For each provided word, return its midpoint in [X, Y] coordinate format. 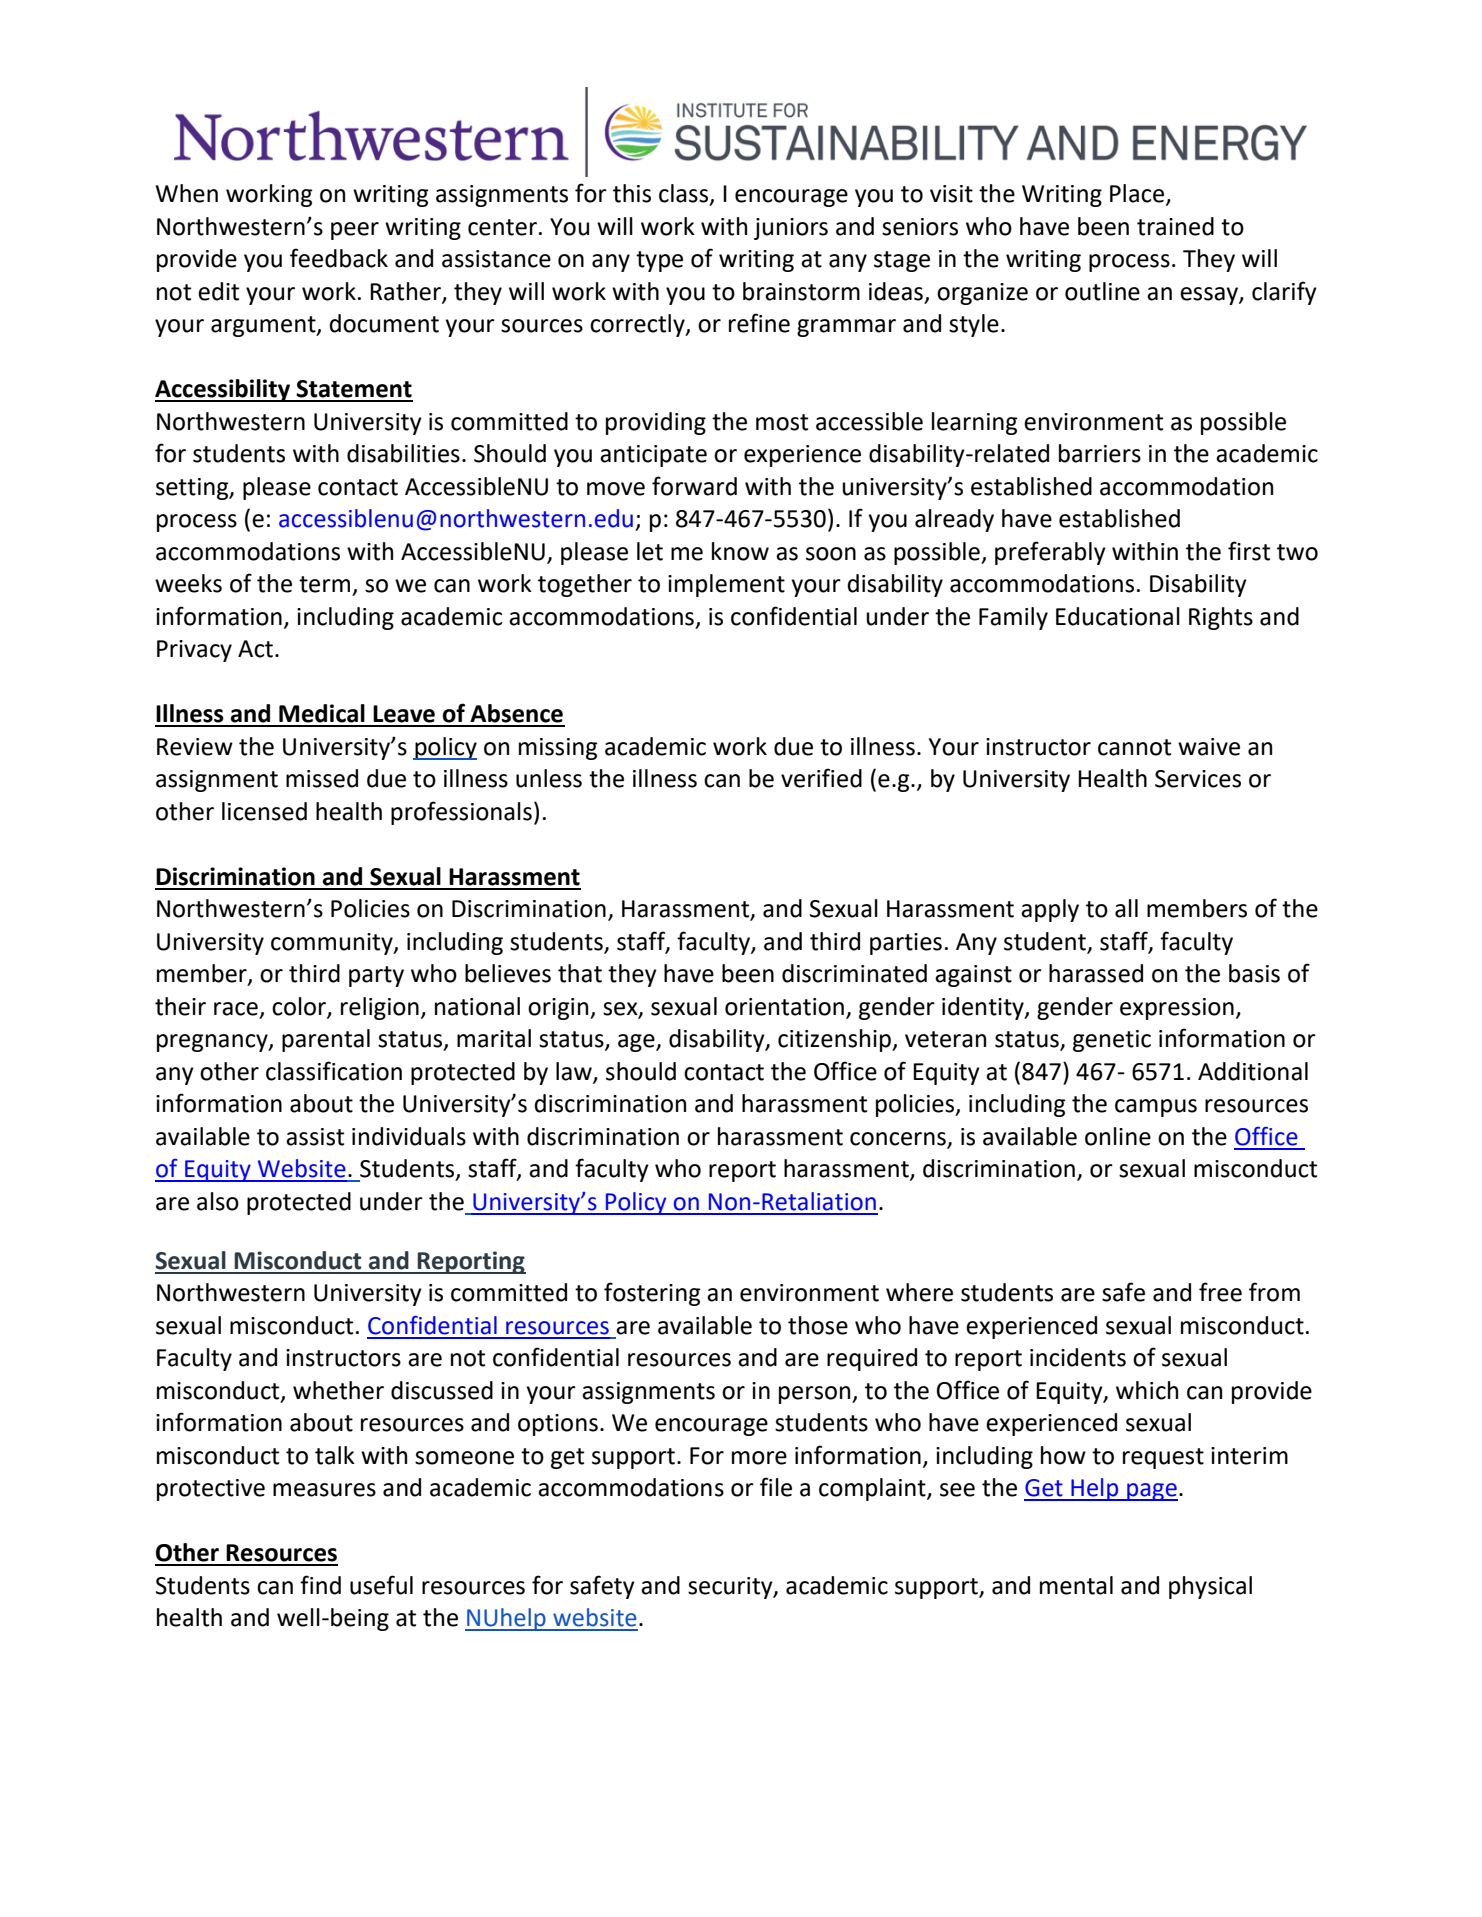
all [1126, 908]
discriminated [854, 973]
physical [1210, 1587]
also [218, 1201]
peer [355, 231]
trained [1175, 226]
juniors [791, 229]
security [731, 1588]
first [1249, 551]
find [320, 1585]
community [333, 944]
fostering [652, 1294]
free [1220, 1292]
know [740, 551]
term [324, 584]
